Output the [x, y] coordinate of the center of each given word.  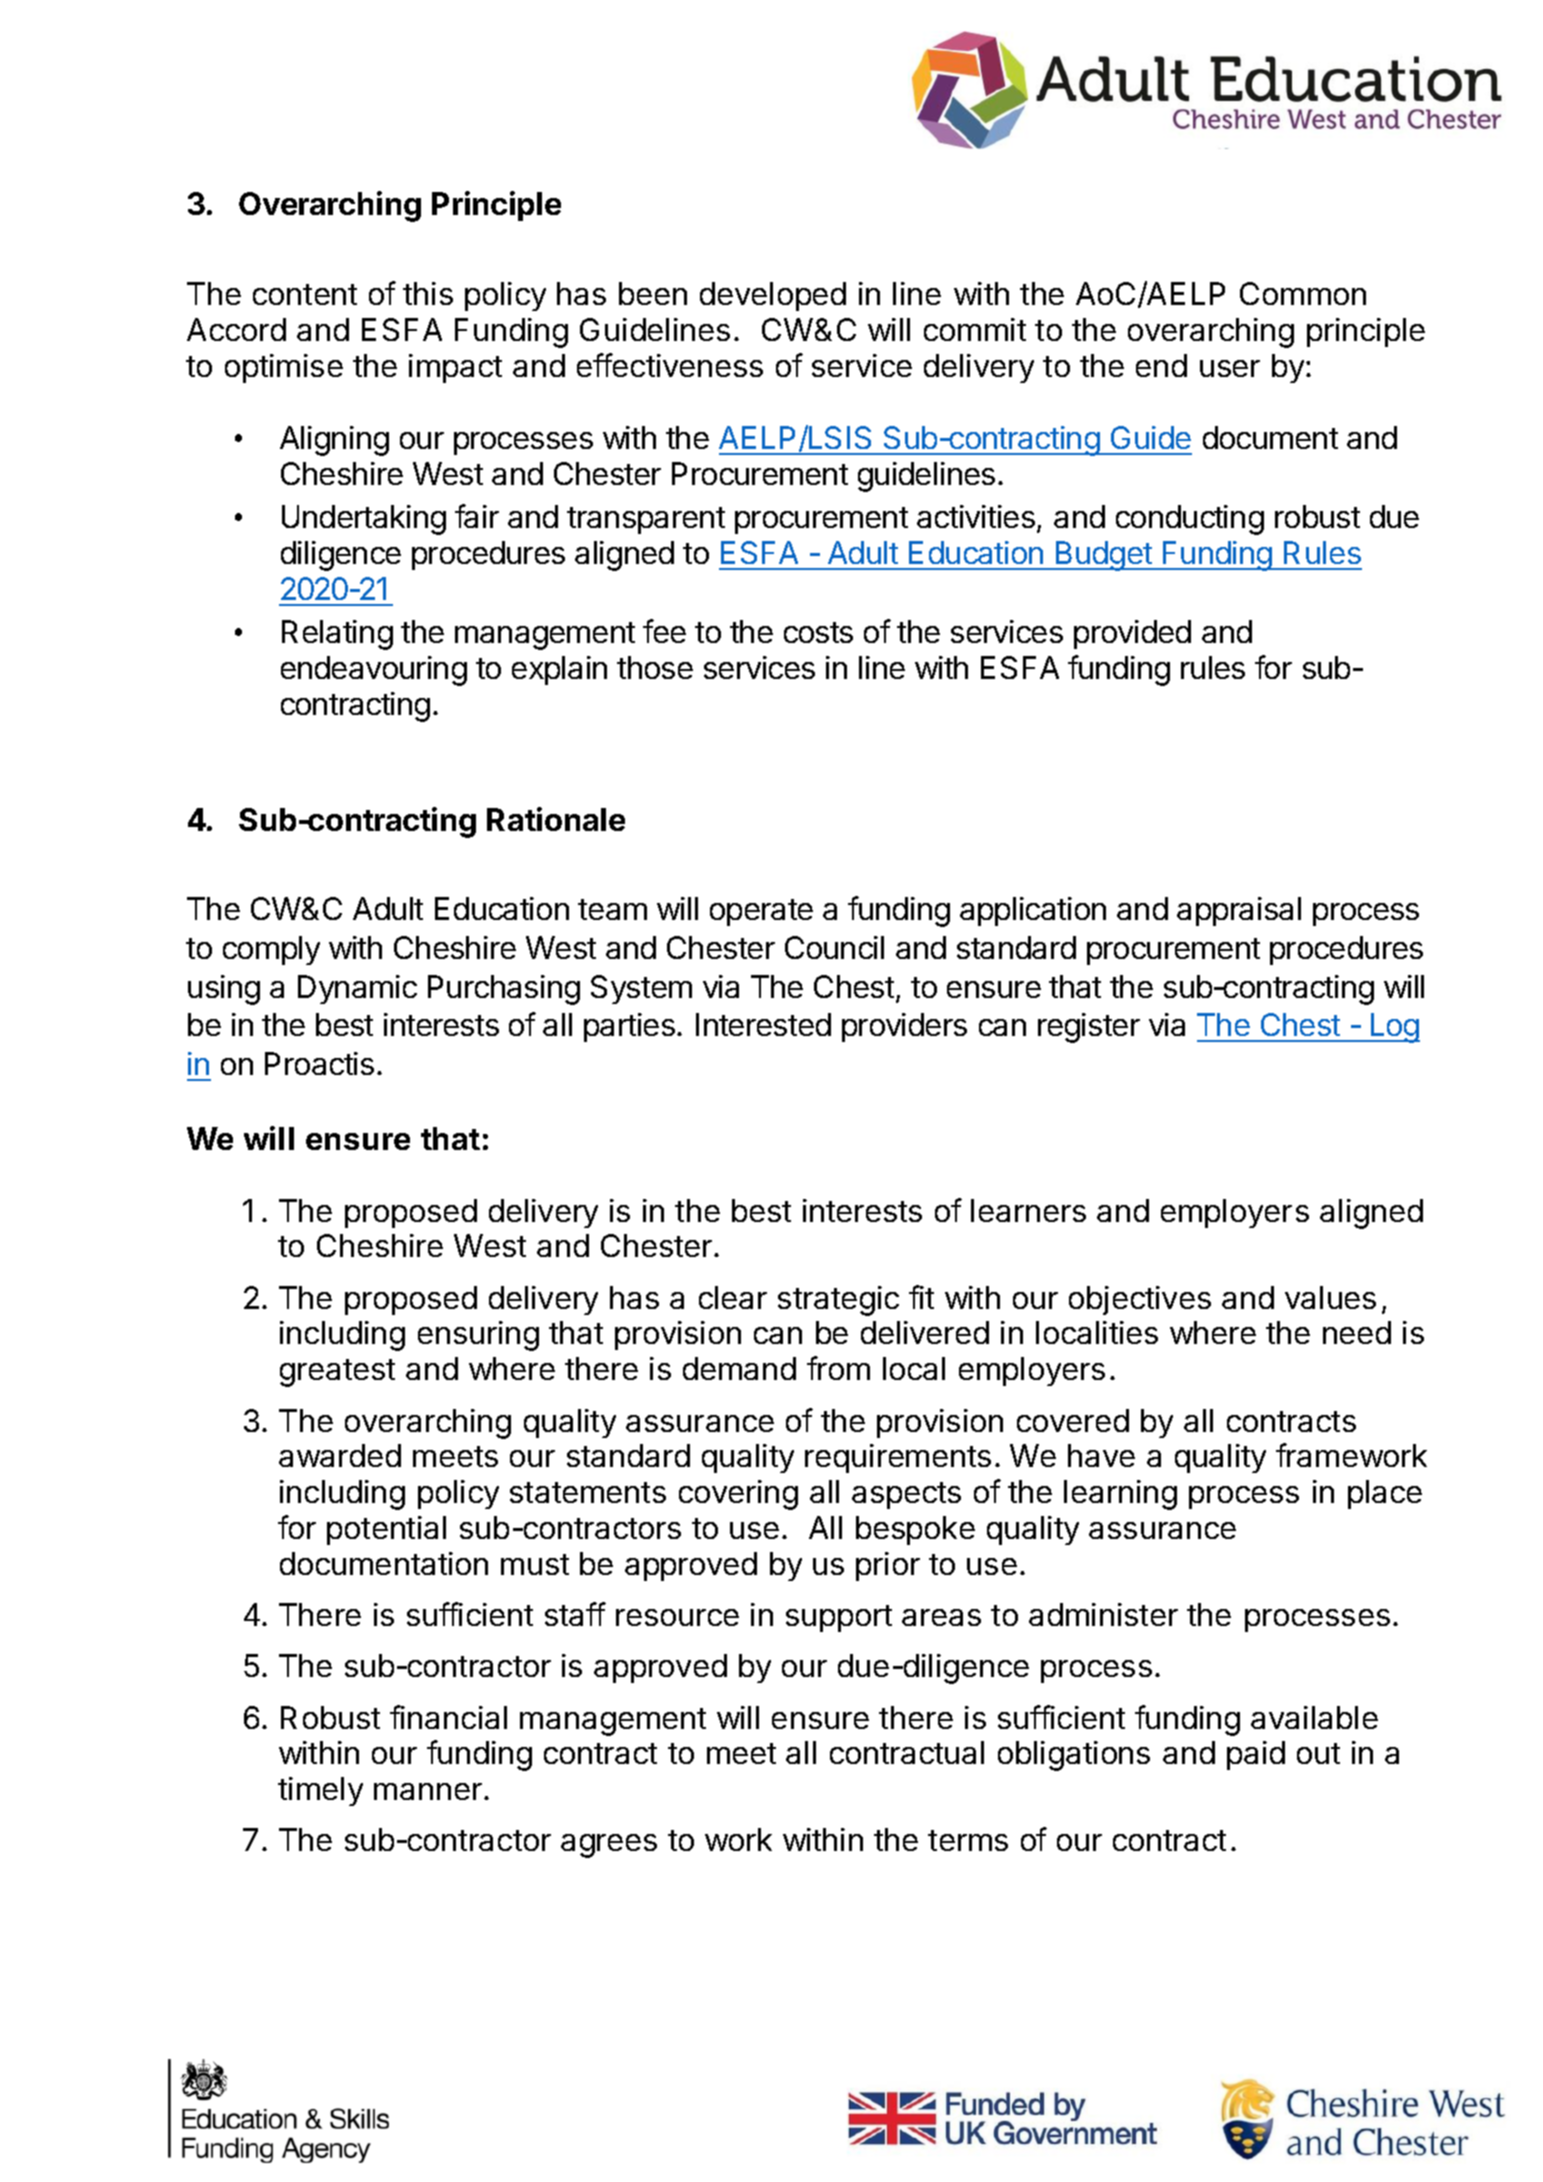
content [305, 294]
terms [968, 1840]
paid [1256, 1755]
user [1230, 368]
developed [773, 296]
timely [320, 1791]
